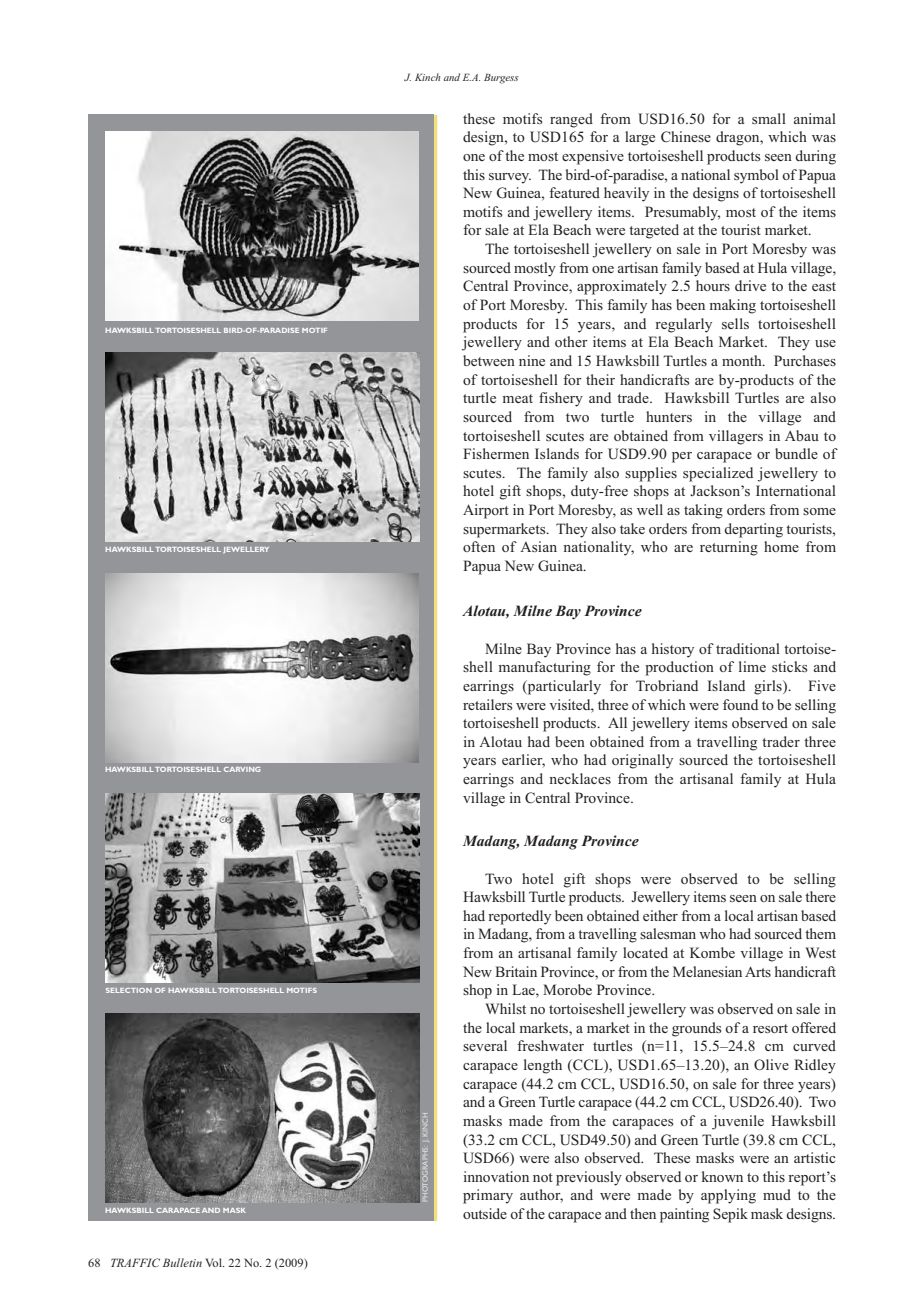 The image size is (924, 1308). Describe the element at coordinates (728, 1196) in the page. I see `applying` at that location.
